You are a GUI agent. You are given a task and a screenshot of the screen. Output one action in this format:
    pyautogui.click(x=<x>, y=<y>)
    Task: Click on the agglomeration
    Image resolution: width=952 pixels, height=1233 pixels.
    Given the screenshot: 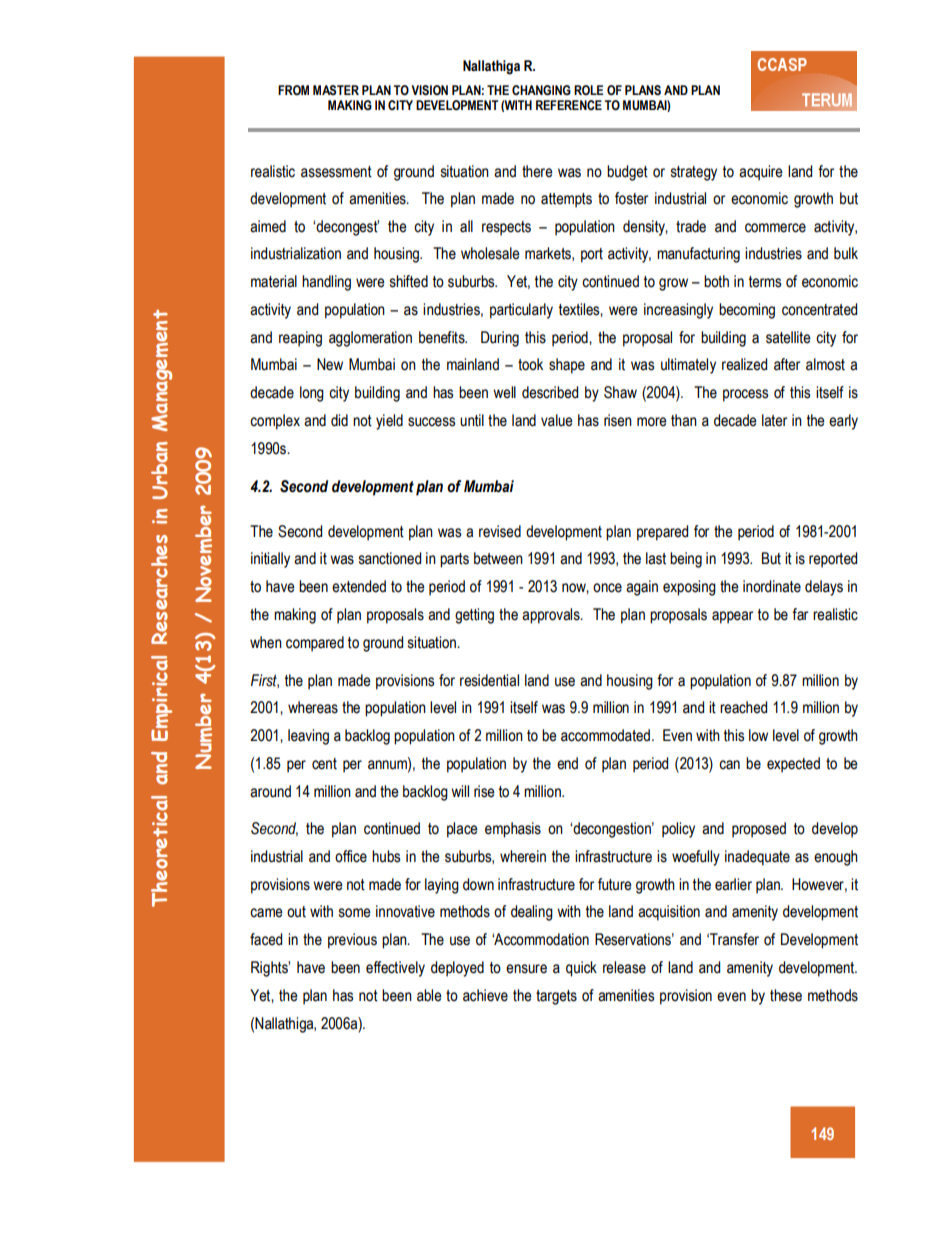 What is the action you would take?
    pyautogui.click(x=370, y=339)
